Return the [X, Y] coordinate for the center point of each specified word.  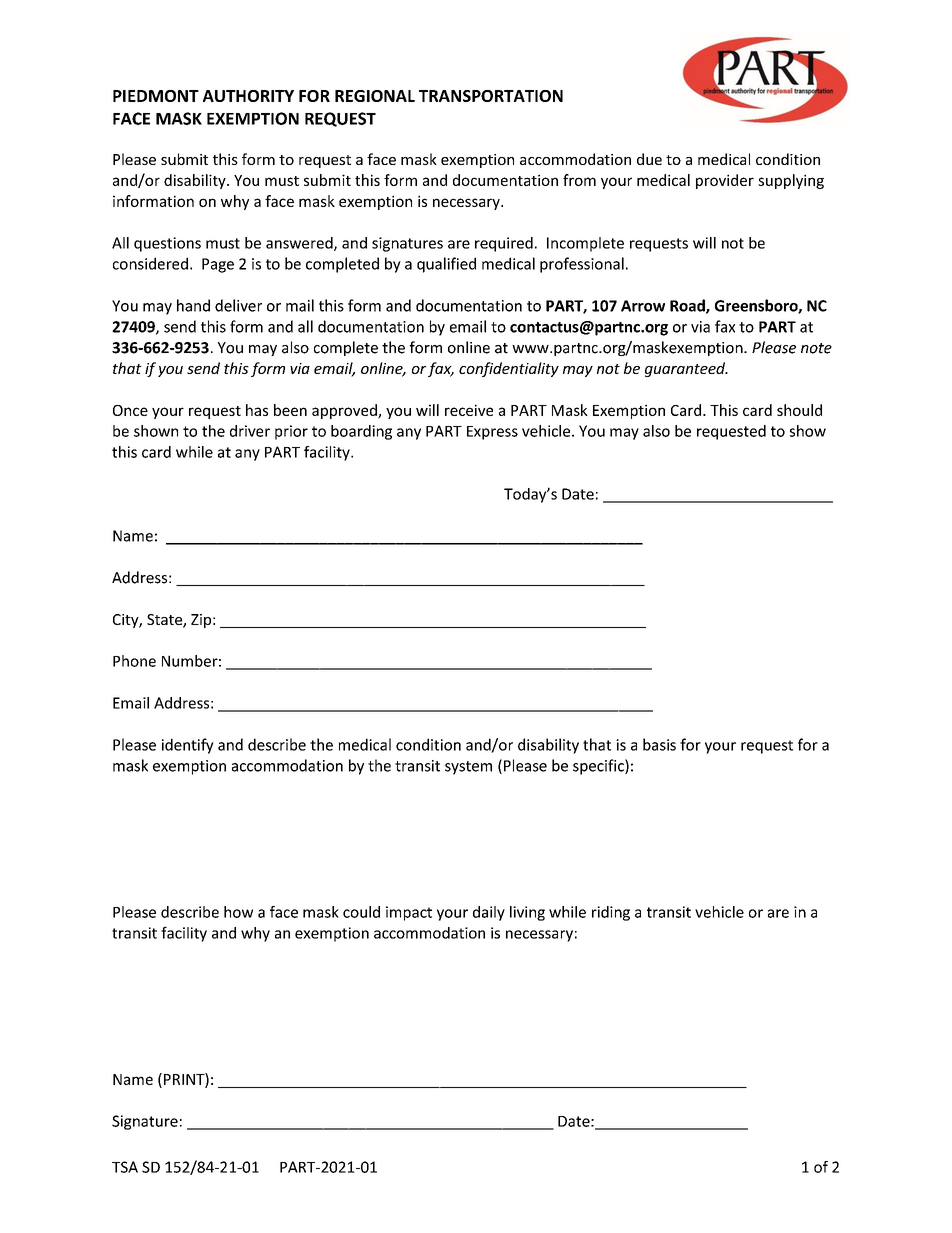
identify [188, 746]
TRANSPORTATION [491, 96]
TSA [125, 1167]
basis [659, 744]
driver [250, 431]
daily [489, 913]
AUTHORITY [248, 96]
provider [725, 181]
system [468, 768]
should [799, 410]
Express [492, 433]
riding [611, 913]
